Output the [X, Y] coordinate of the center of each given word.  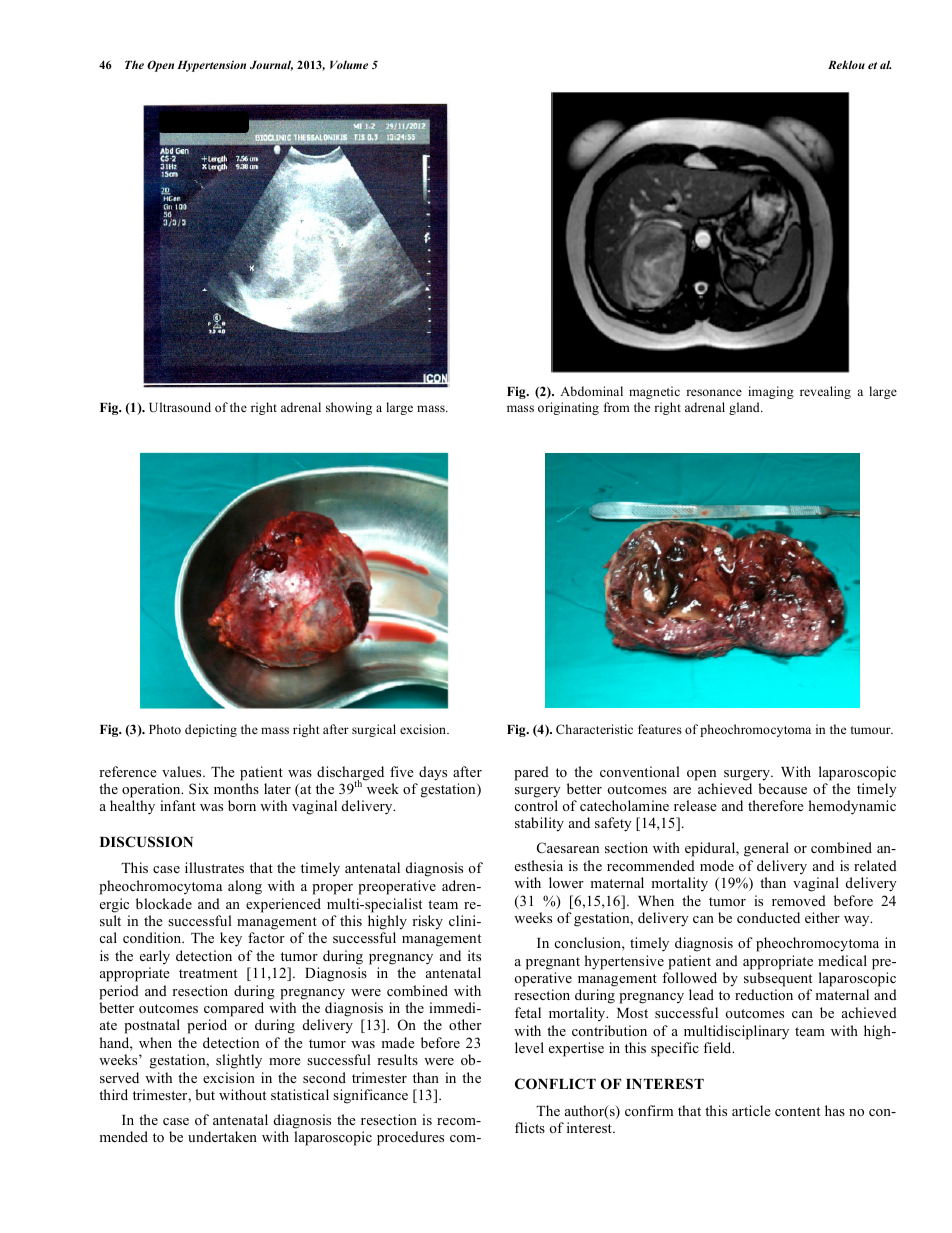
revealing [825, 392]
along [245, 887]
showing [349, 408]
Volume [349, 64]
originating [568, 408]
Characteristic [594, 729]
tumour [872, 730]
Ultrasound [180, 407]
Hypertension [211, 66]
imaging [771, 392]
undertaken [222, 1136]
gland [745, 408]
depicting [211, 730]
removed [799, 900]
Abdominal [591, 391]
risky [427, 922]
